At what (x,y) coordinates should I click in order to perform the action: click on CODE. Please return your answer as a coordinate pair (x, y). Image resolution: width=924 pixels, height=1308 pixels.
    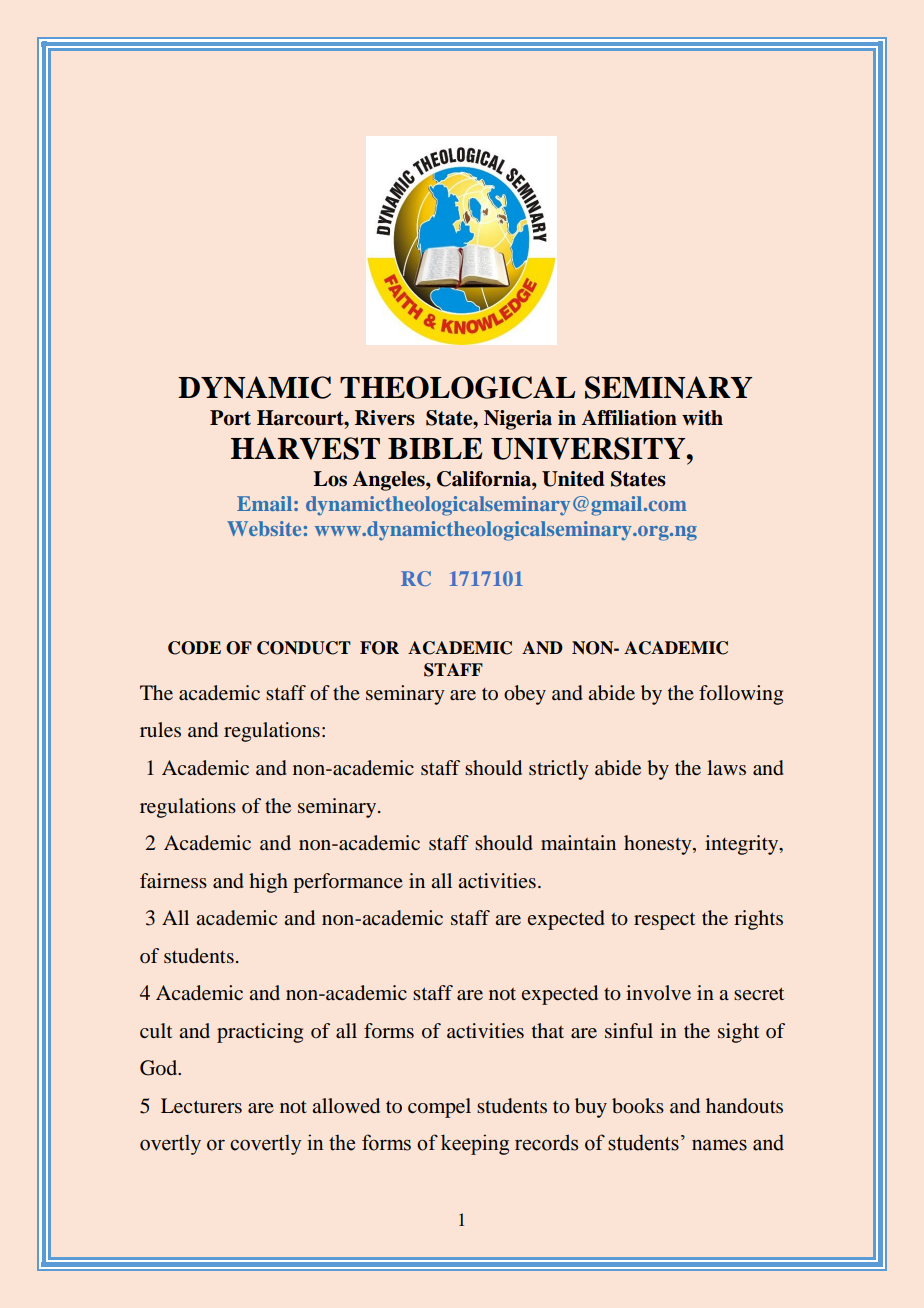
    Looking at the image, I should click on (194, 648).
